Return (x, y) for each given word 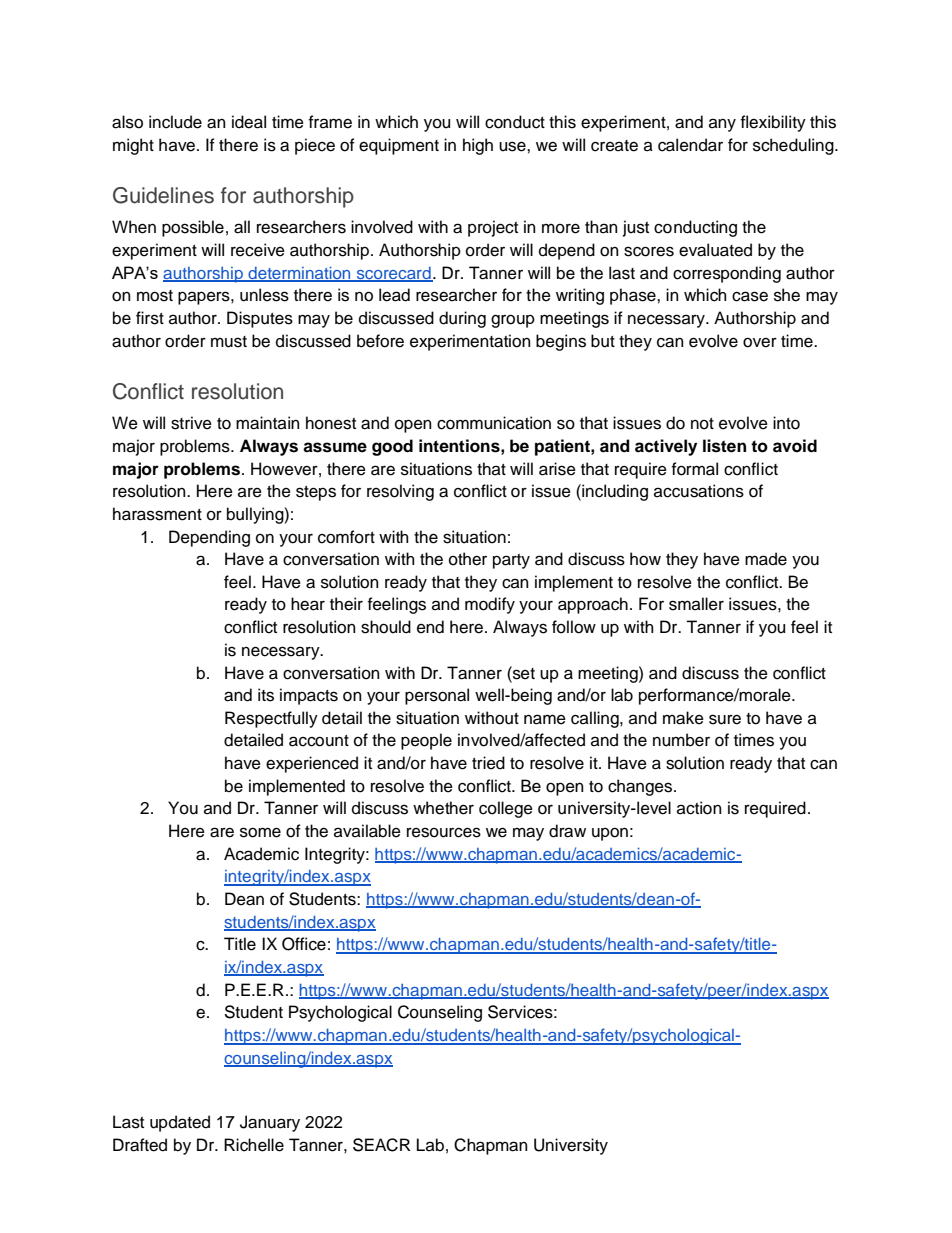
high (478, 146)
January (270, 1123)
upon (610, 834)
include (175, 122)
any (722, 125)
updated (180, 1123)
